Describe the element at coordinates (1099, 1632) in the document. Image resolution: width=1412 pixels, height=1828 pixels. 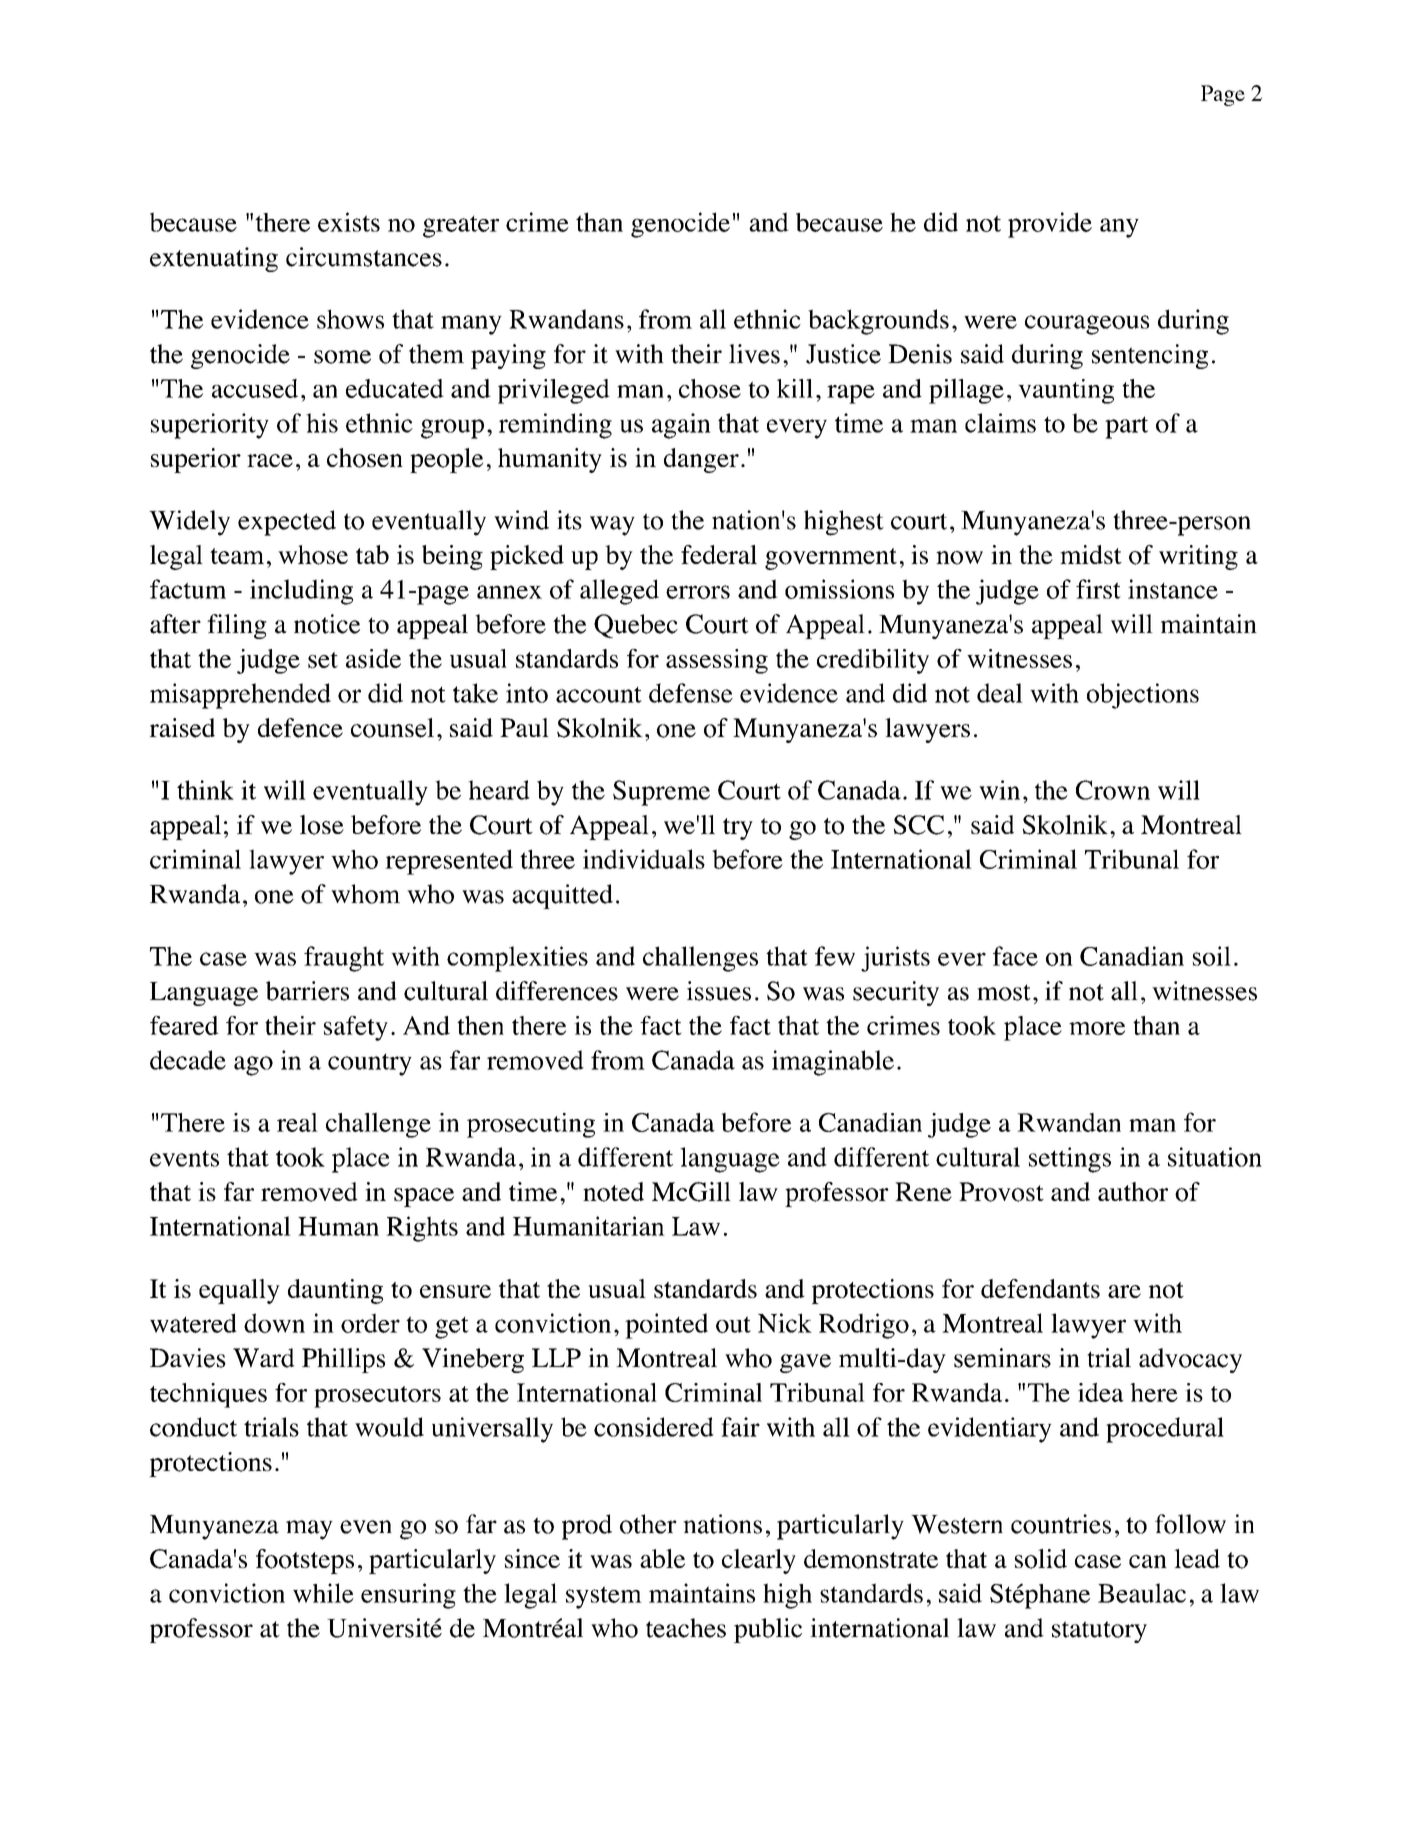
I see `statutory` at that location.
